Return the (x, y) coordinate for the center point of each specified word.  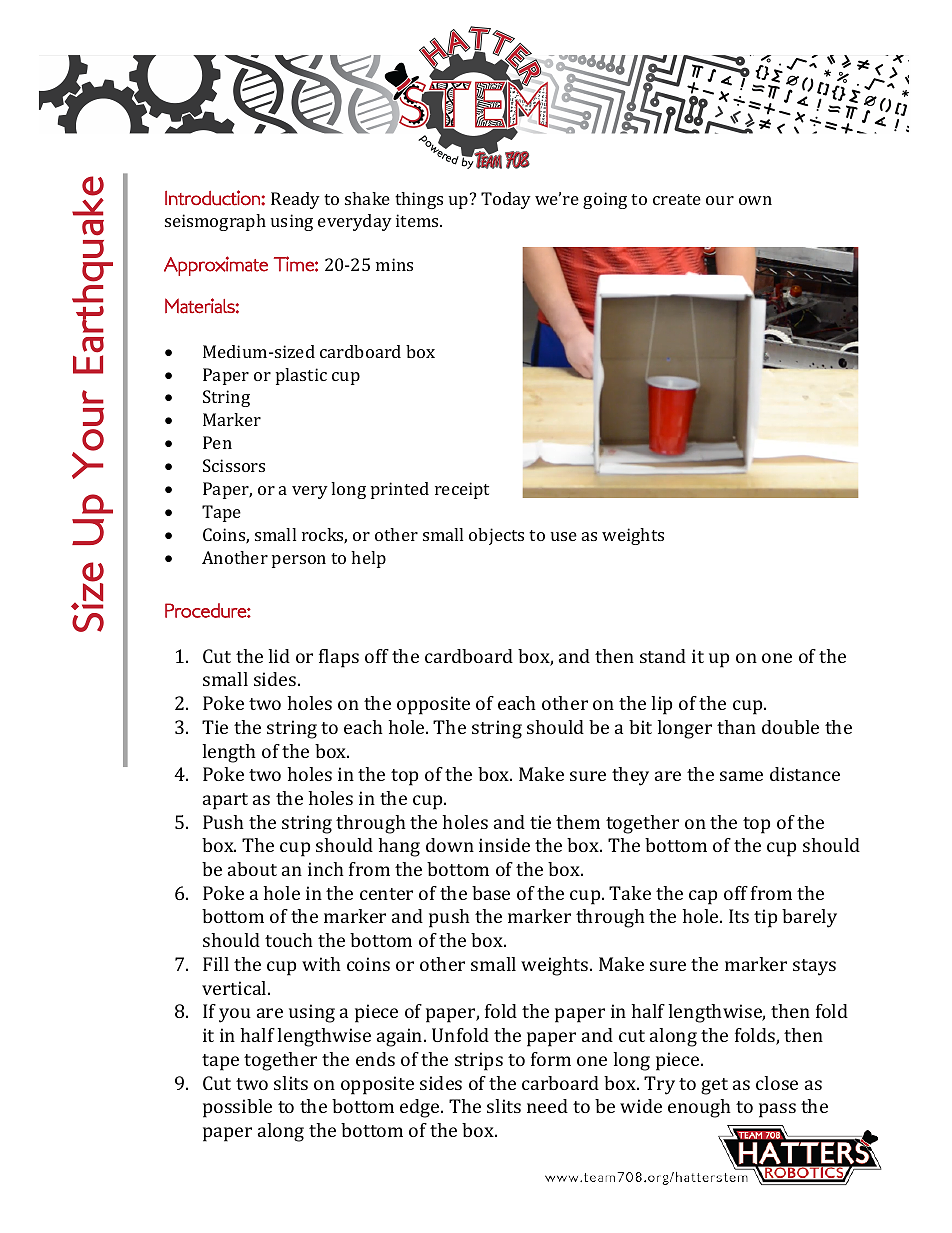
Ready (295, 200)
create (677, 199)
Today (506, 200)
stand (663, 656)
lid (279, 656)
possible (237, 1108)
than (736, 727)
